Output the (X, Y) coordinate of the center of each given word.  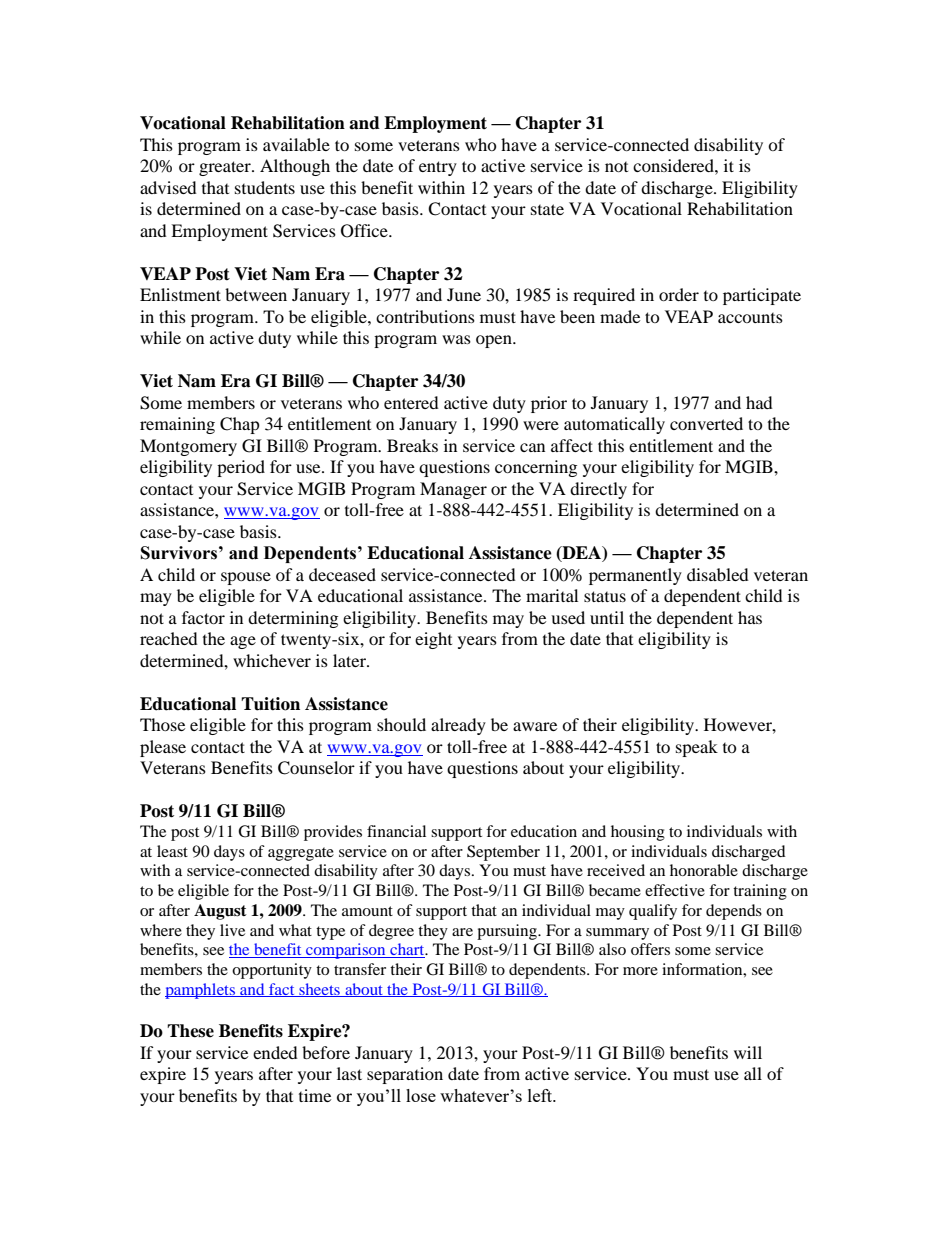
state (547, 209)
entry (438, 168)
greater (226, 168)
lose (421, 1095)
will (748, 1052)
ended (275, 1052)
